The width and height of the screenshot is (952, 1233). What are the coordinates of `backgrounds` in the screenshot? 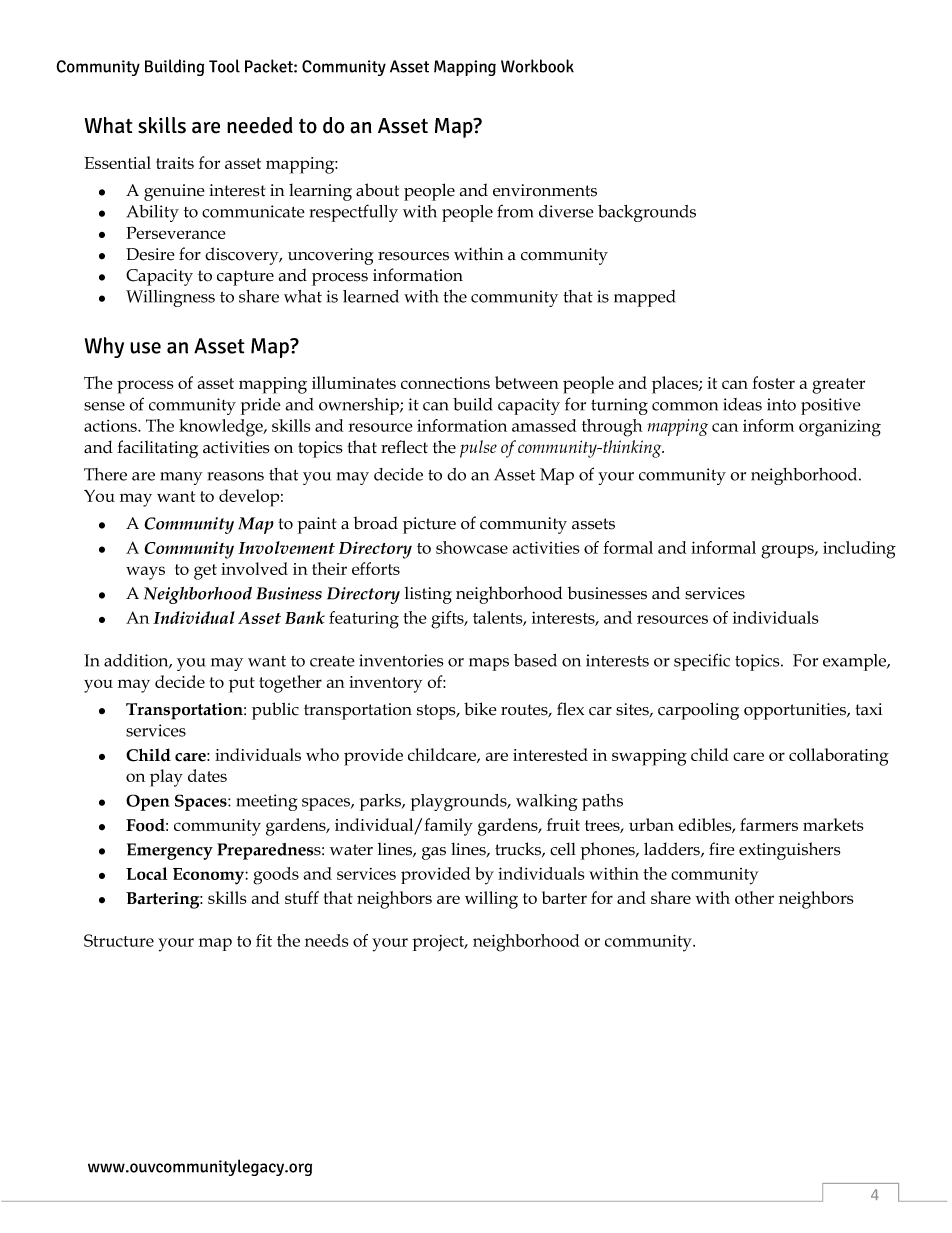 It's located at (647, 213).
